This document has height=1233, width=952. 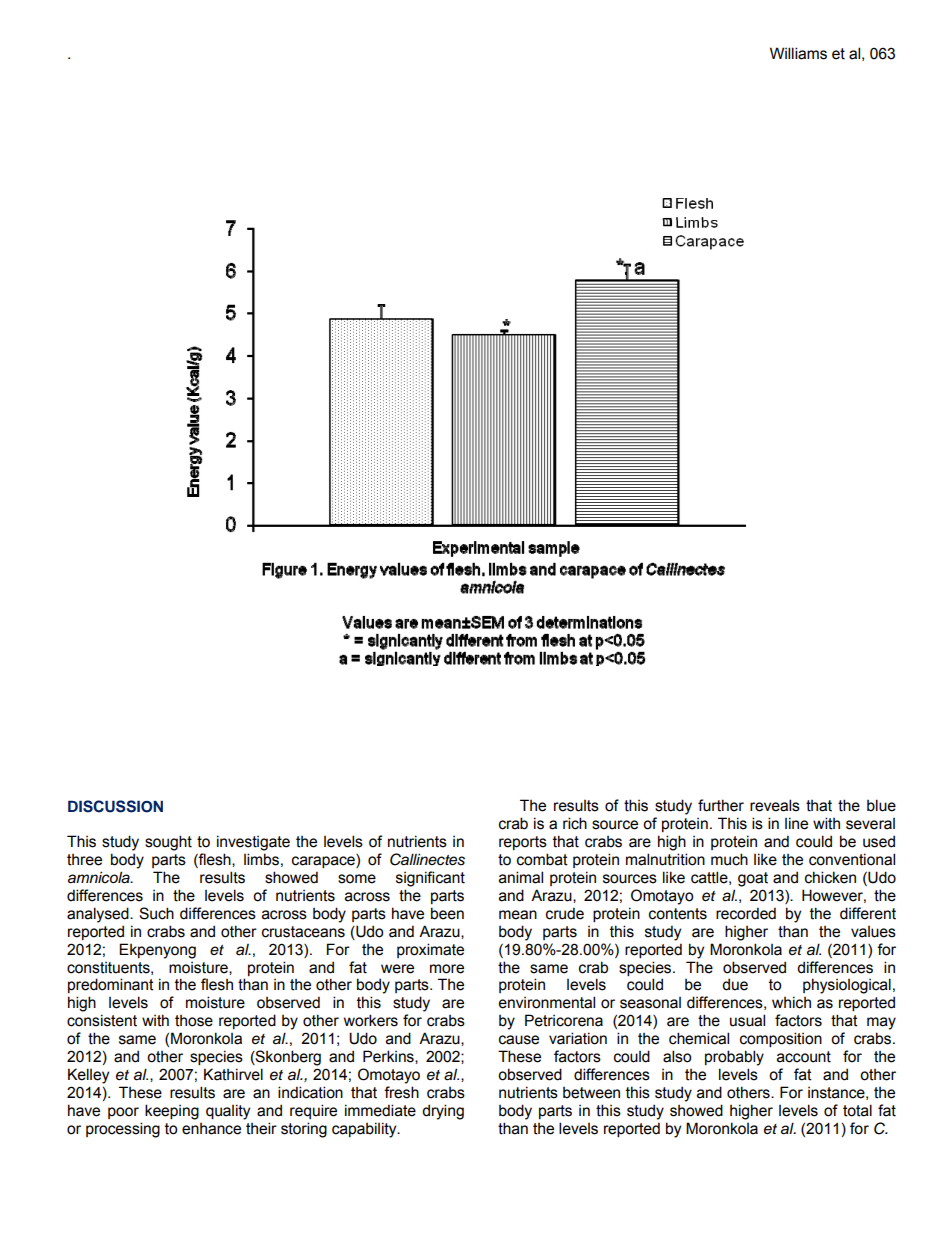 I want to click on Williams, so click(x=798, y=53).
